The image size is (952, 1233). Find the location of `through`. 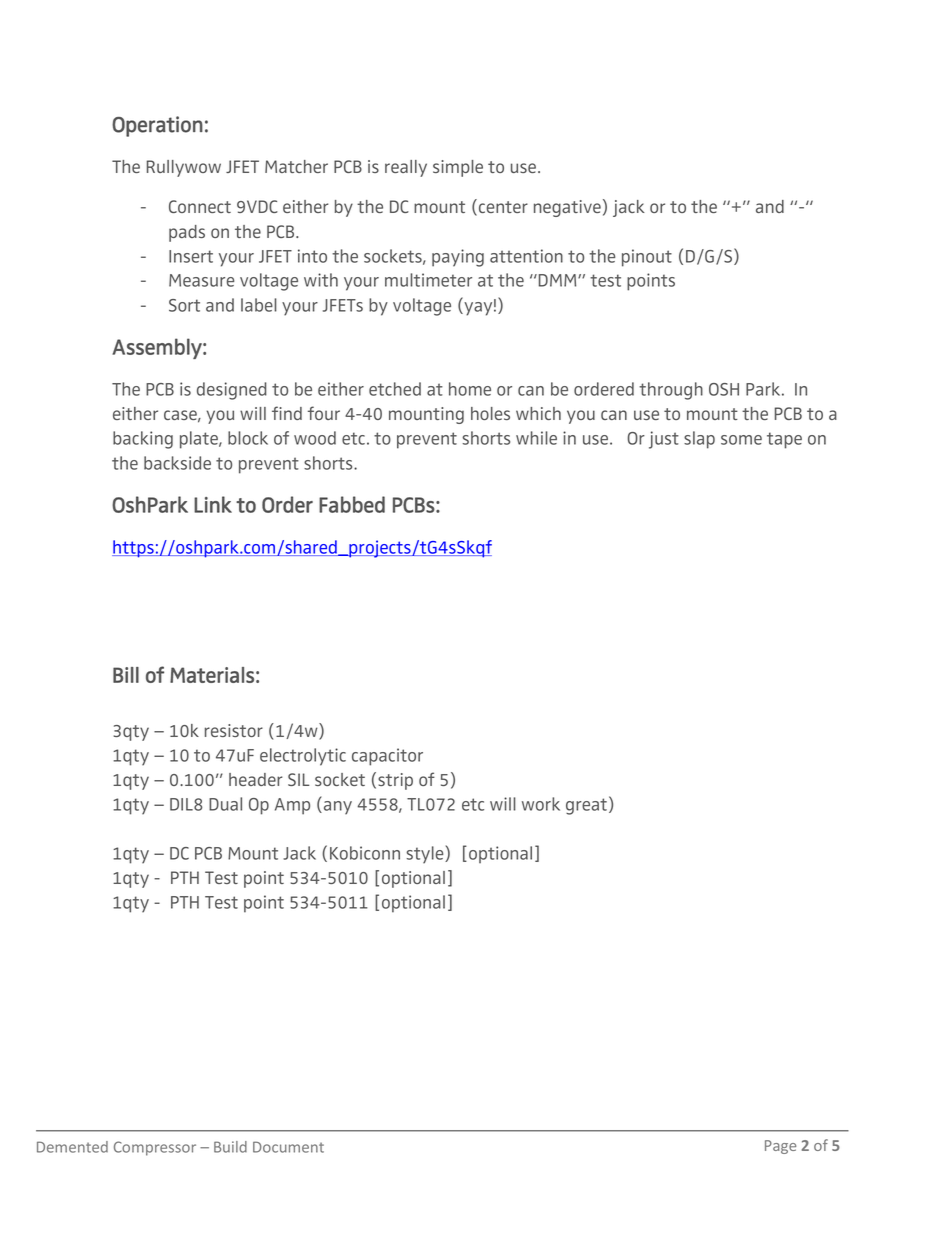

through is located at coordinates (671, 391).
